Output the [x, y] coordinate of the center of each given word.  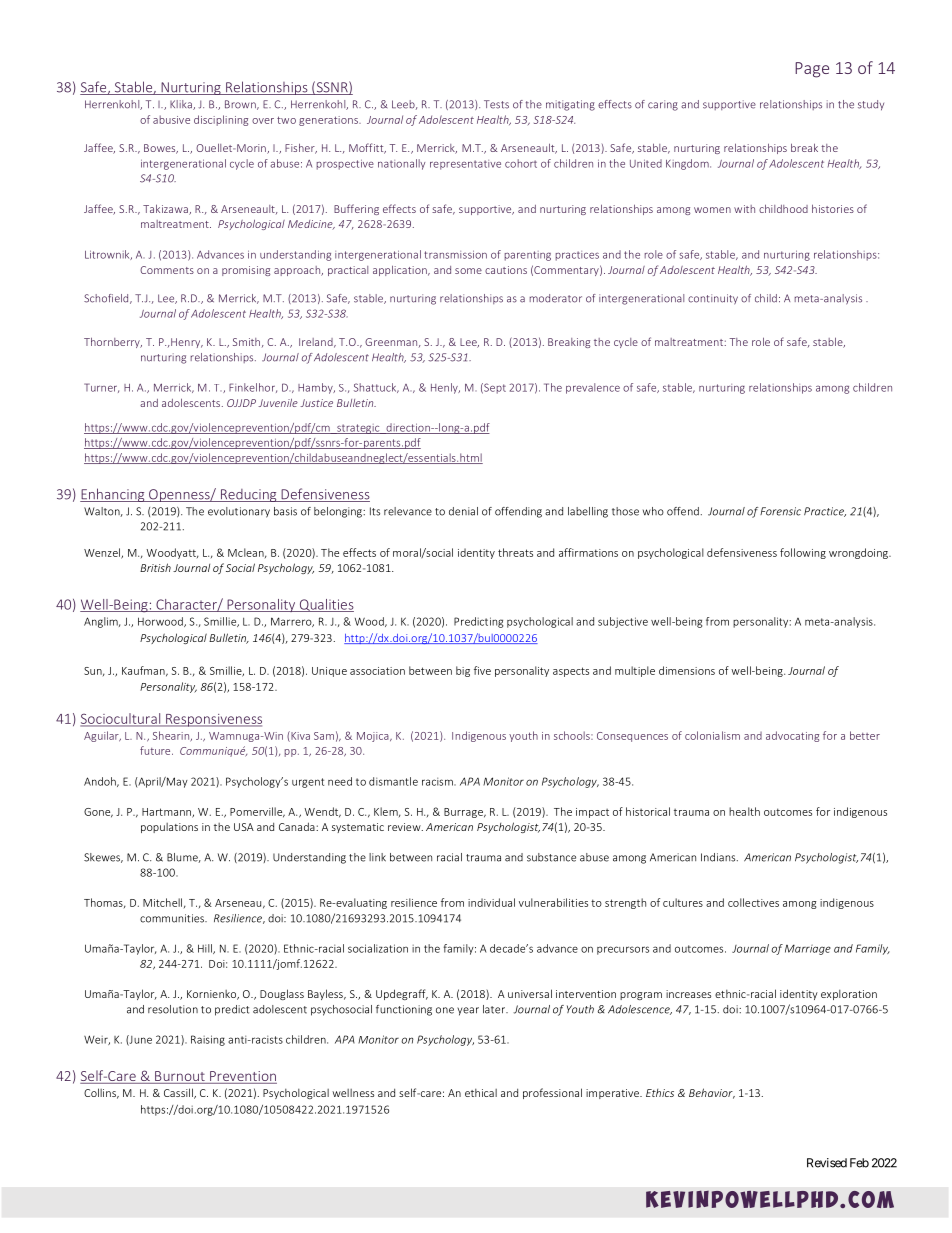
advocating [792, 736]
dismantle [393, 781]
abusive [171, 119]
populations [169, 828]
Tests [496, 104]
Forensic [780, 511]
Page [812, 70]
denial [463, 511]
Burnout [180, 1077]
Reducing [248, 495]
